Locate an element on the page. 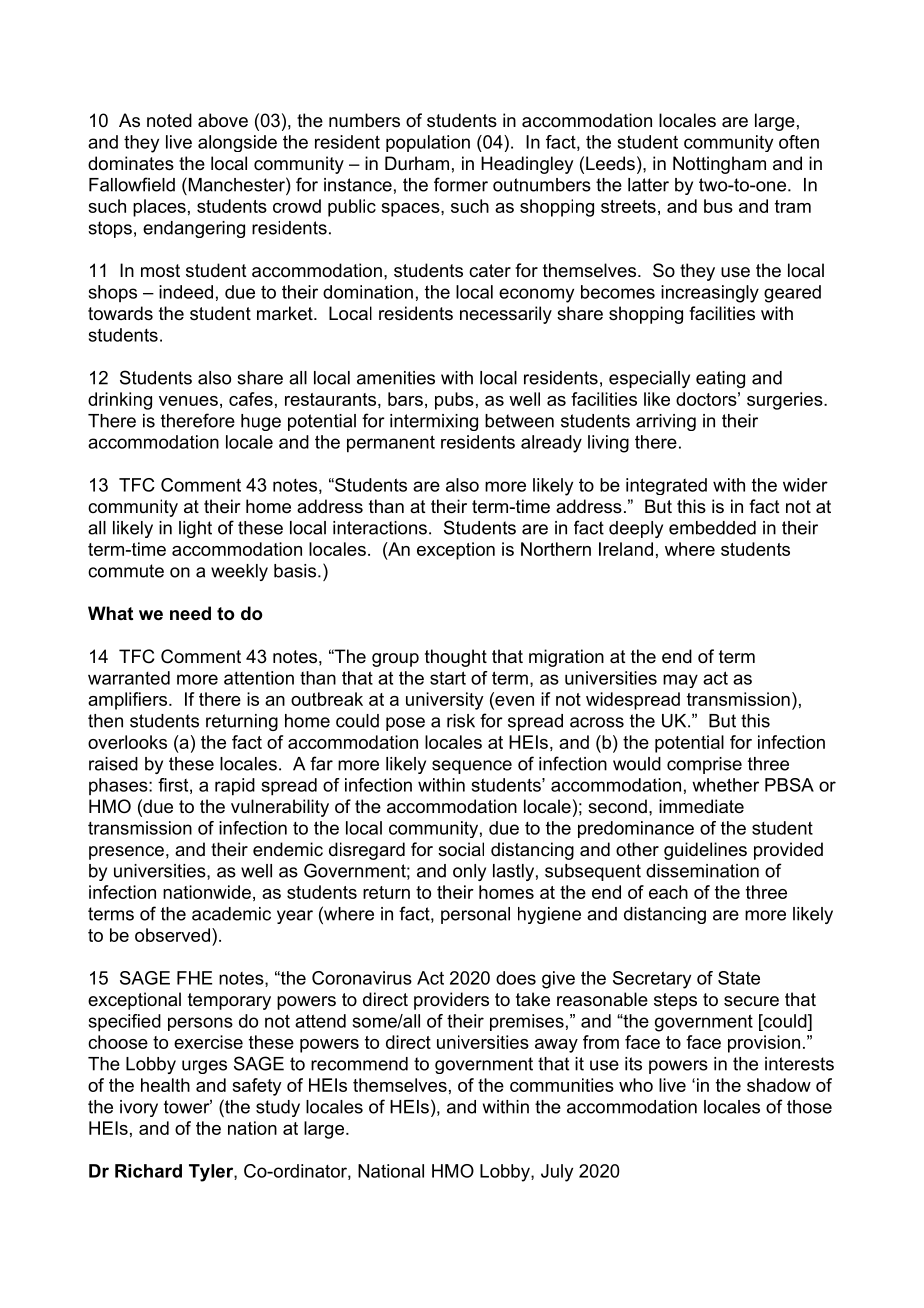 This page has height=1308, width=924. population is located at coordinates (428, 143).
